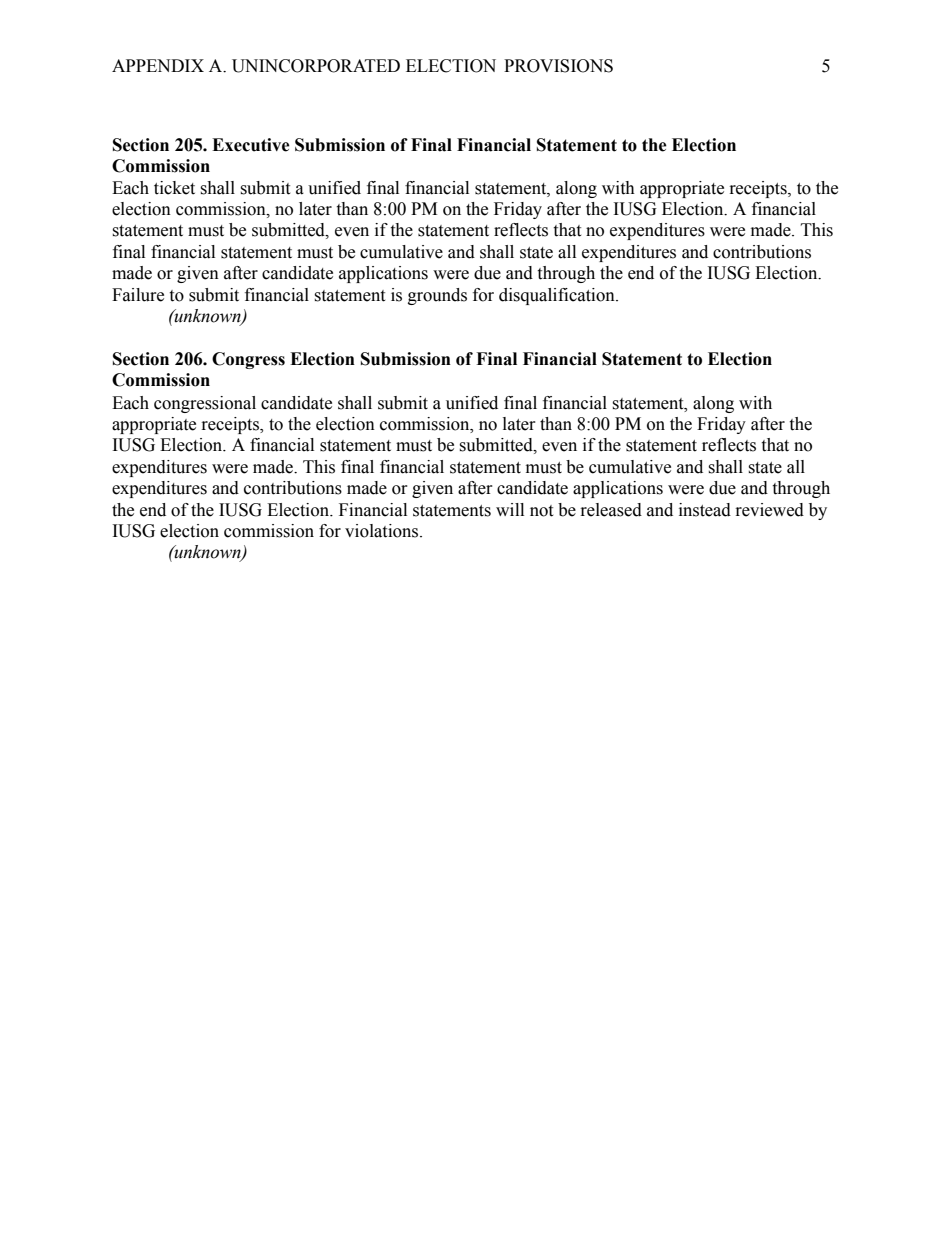 The height and width of the page is (1233, 952). I want to click on released, so click(611, 510).
